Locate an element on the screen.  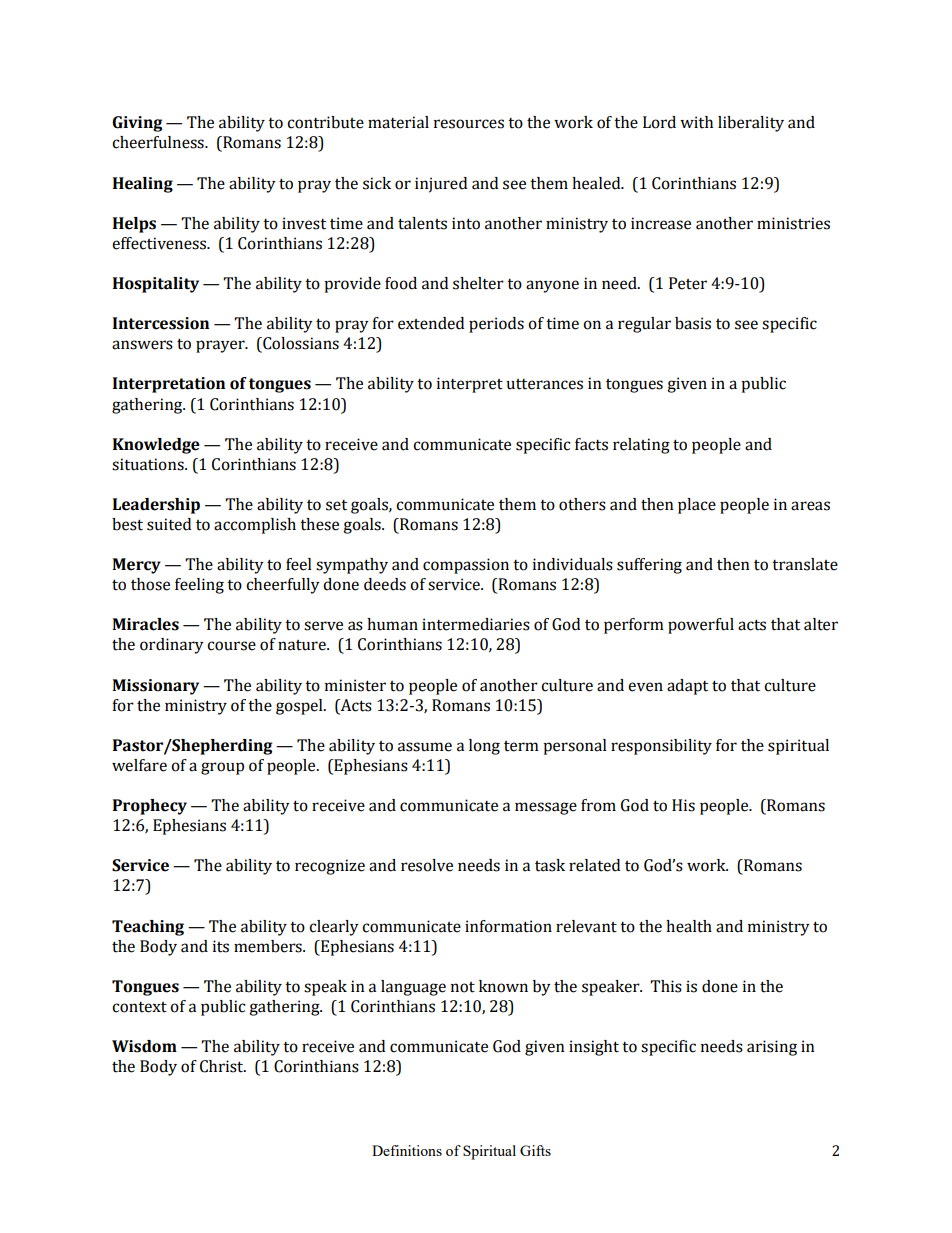
group is located at coordinates (222, 768).
